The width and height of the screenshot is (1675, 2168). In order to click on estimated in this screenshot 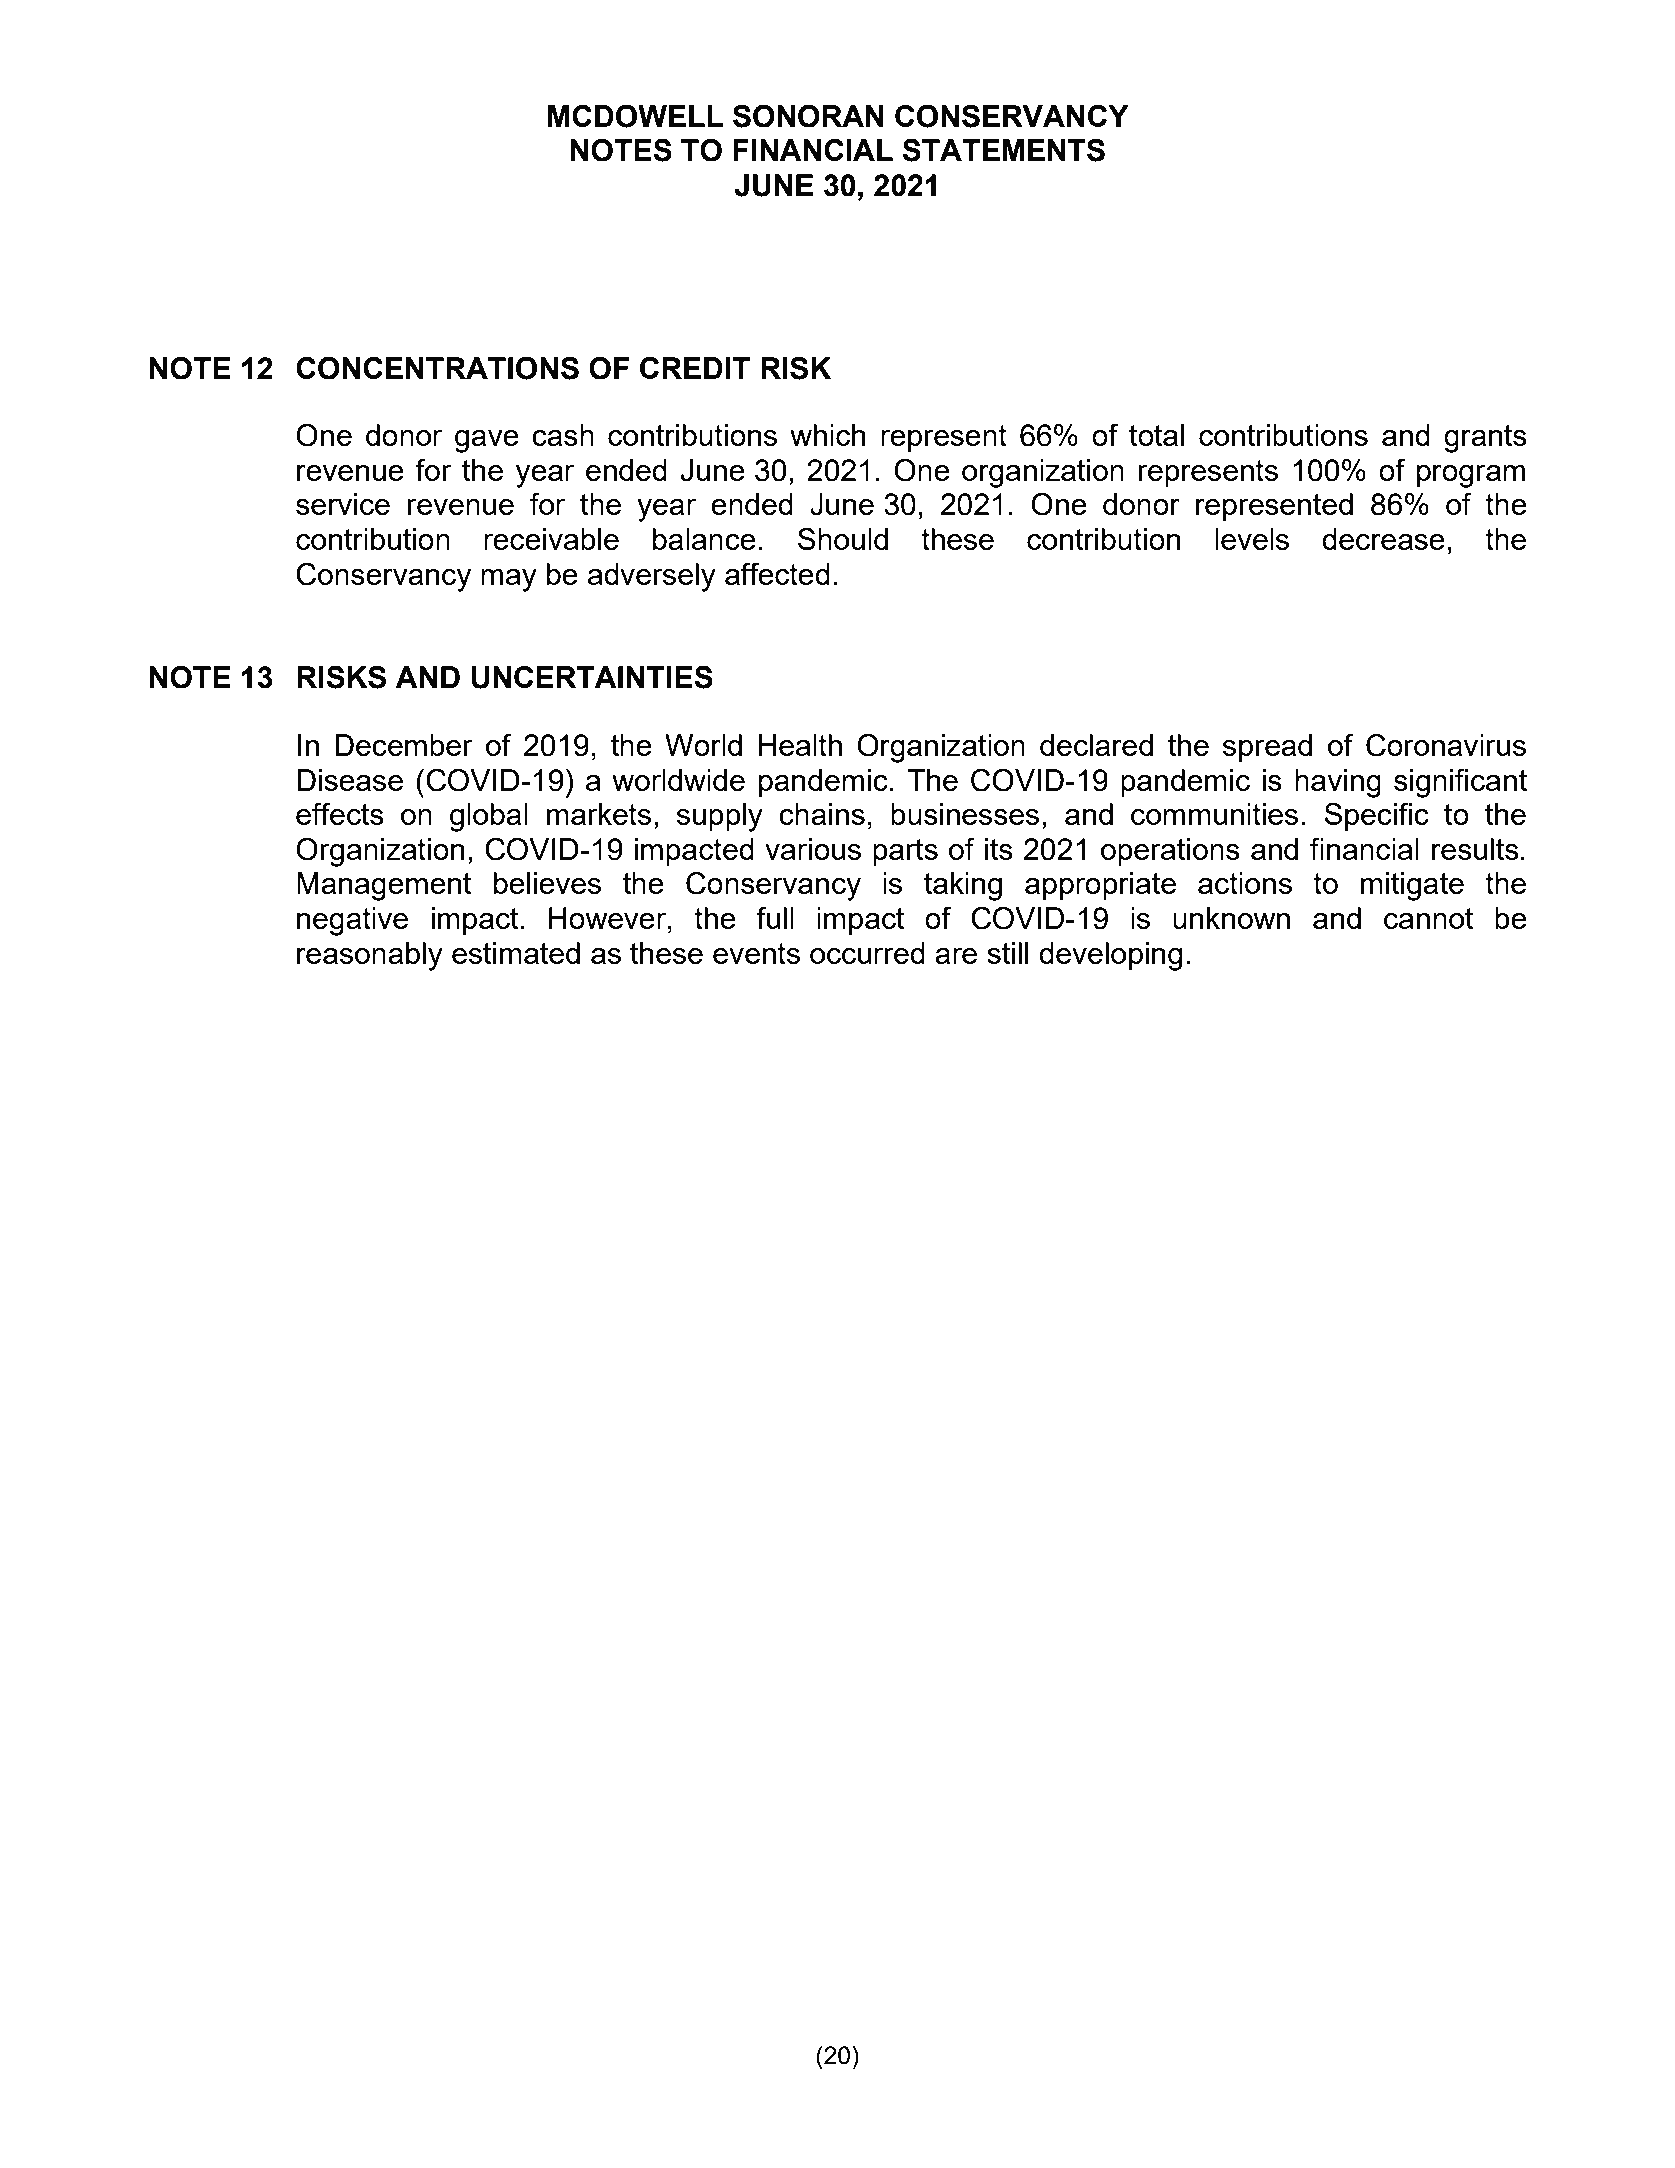, I will do `click(516, 953)`.
